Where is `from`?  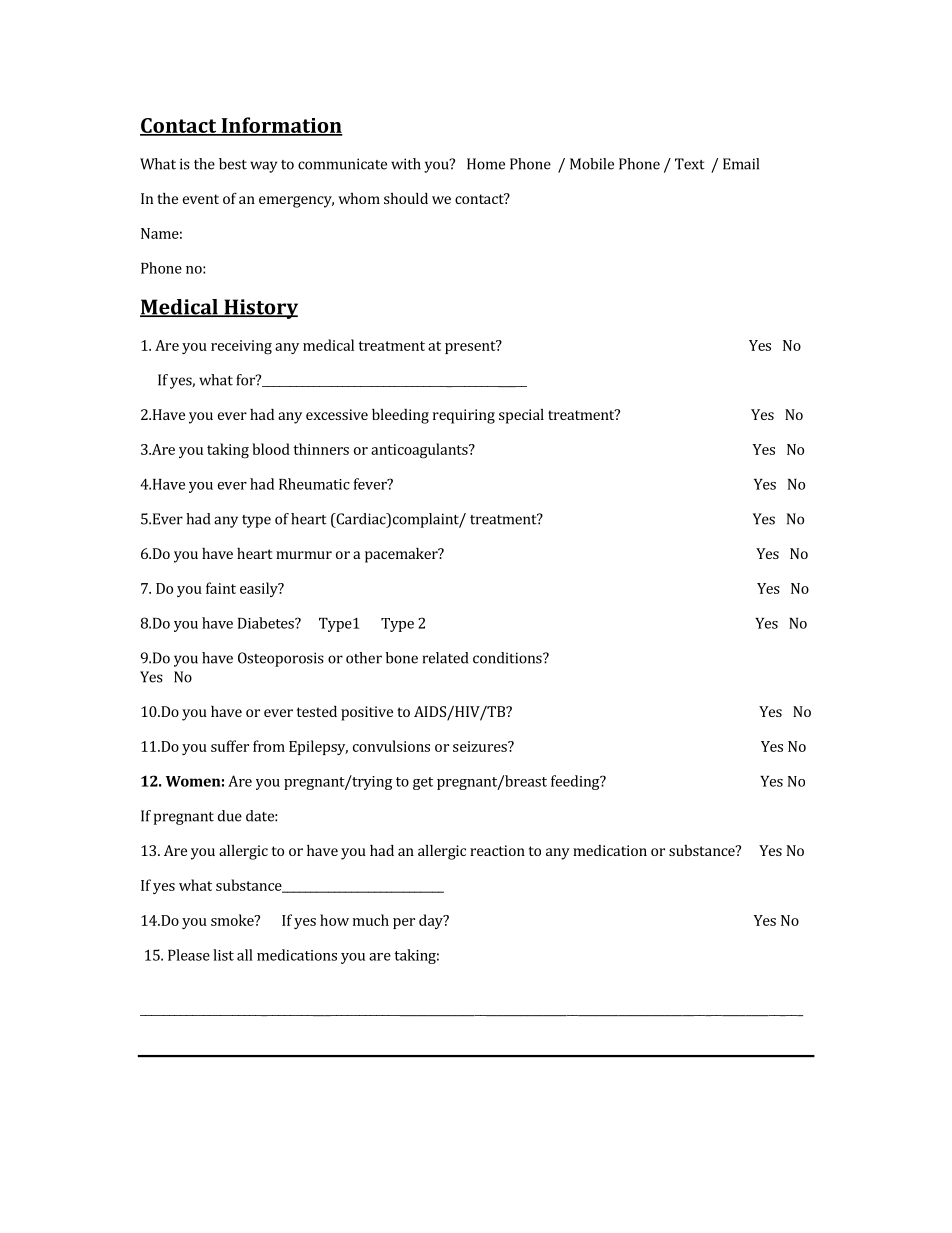 from is located at coordinates (269, 746).
